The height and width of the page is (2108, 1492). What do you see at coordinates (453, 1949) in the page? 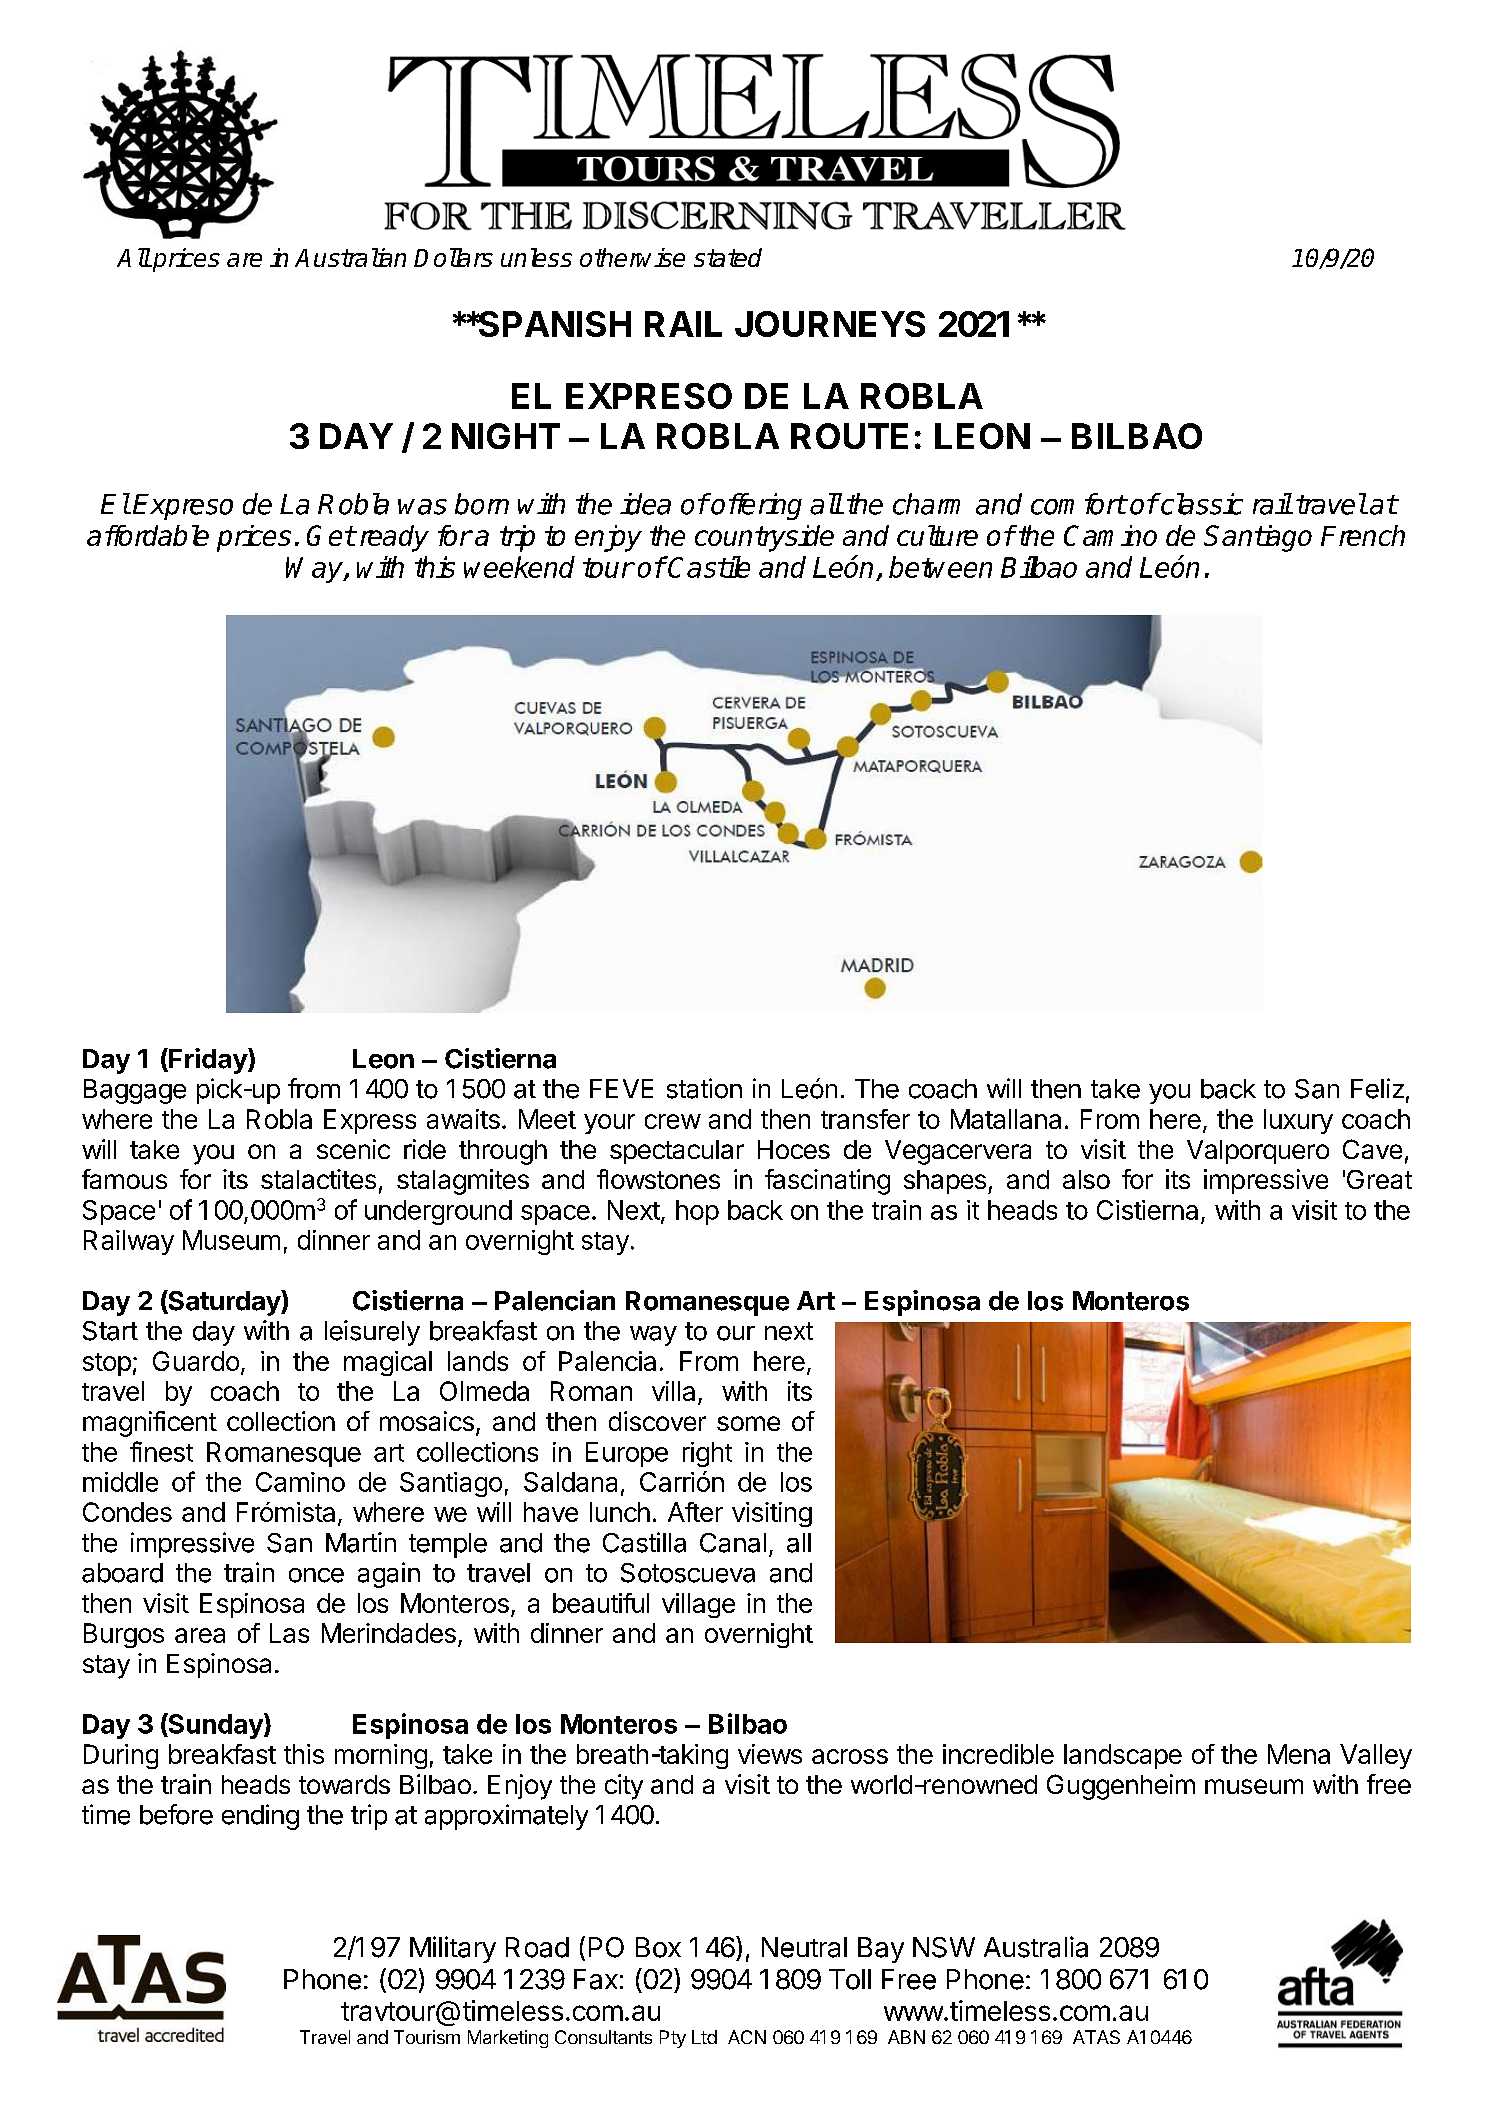
I see `Military` at bounding box center [453, 1949].
